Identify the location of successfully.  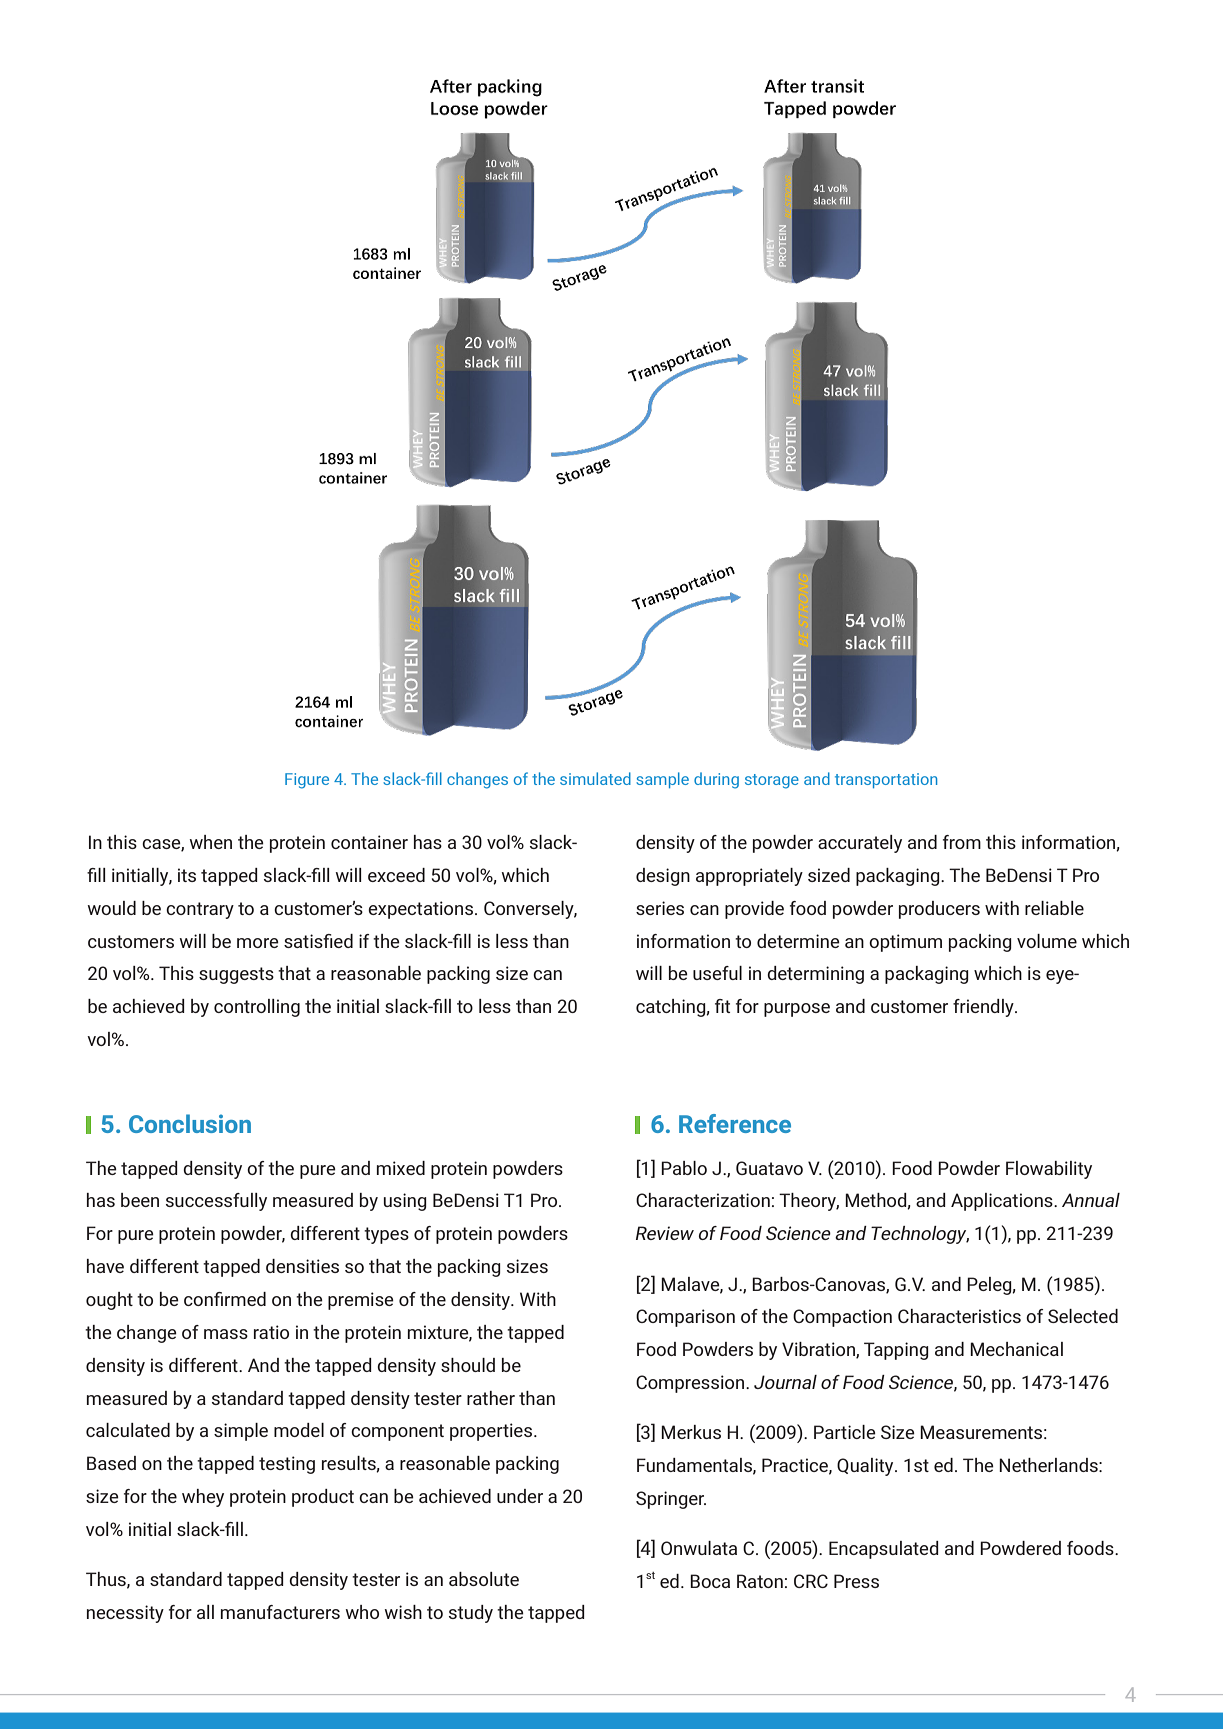
(216, 1202).
